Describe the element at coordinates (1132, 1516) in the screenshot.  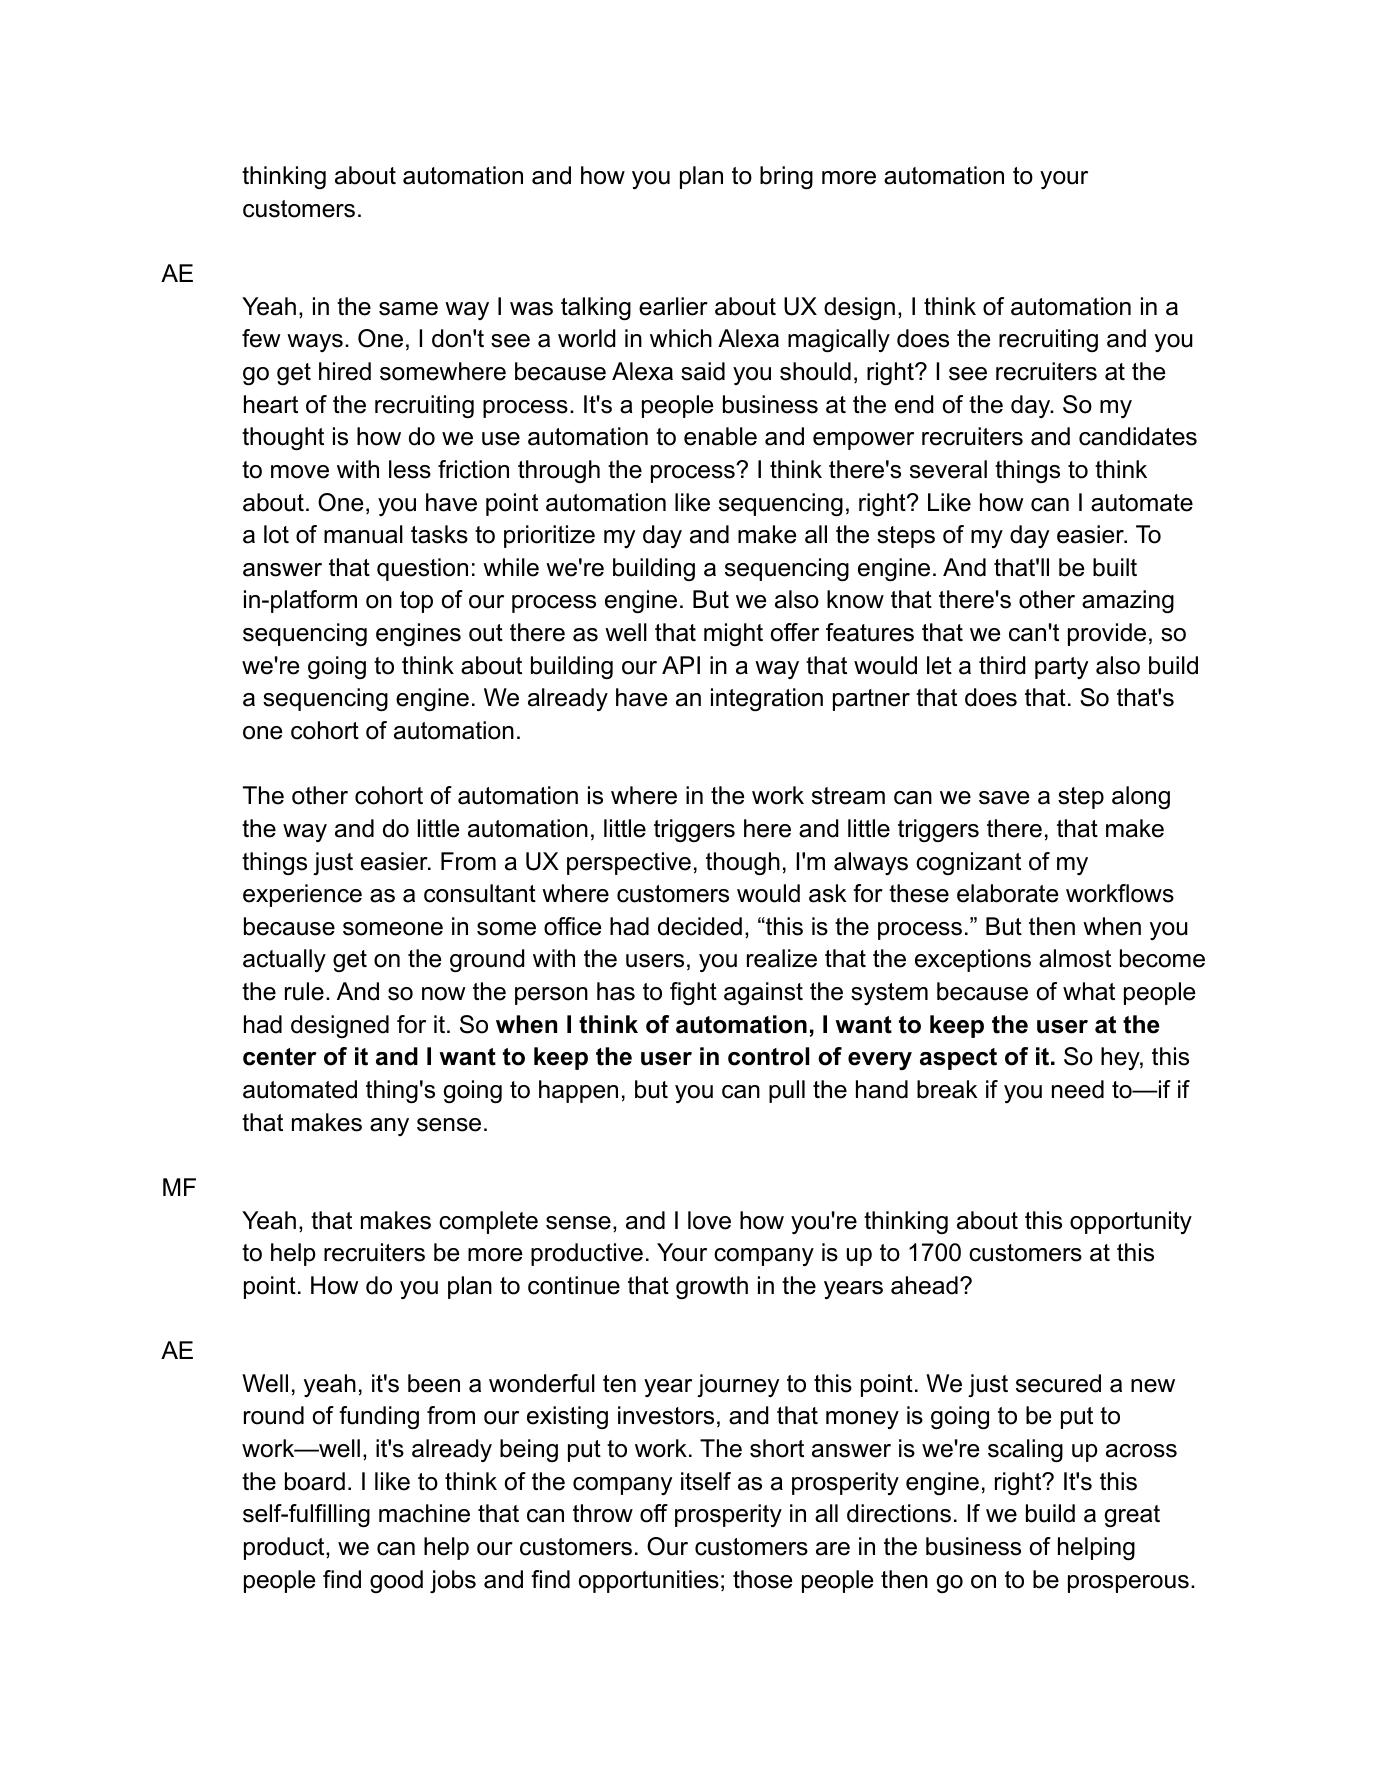
I see `great` at that location.
